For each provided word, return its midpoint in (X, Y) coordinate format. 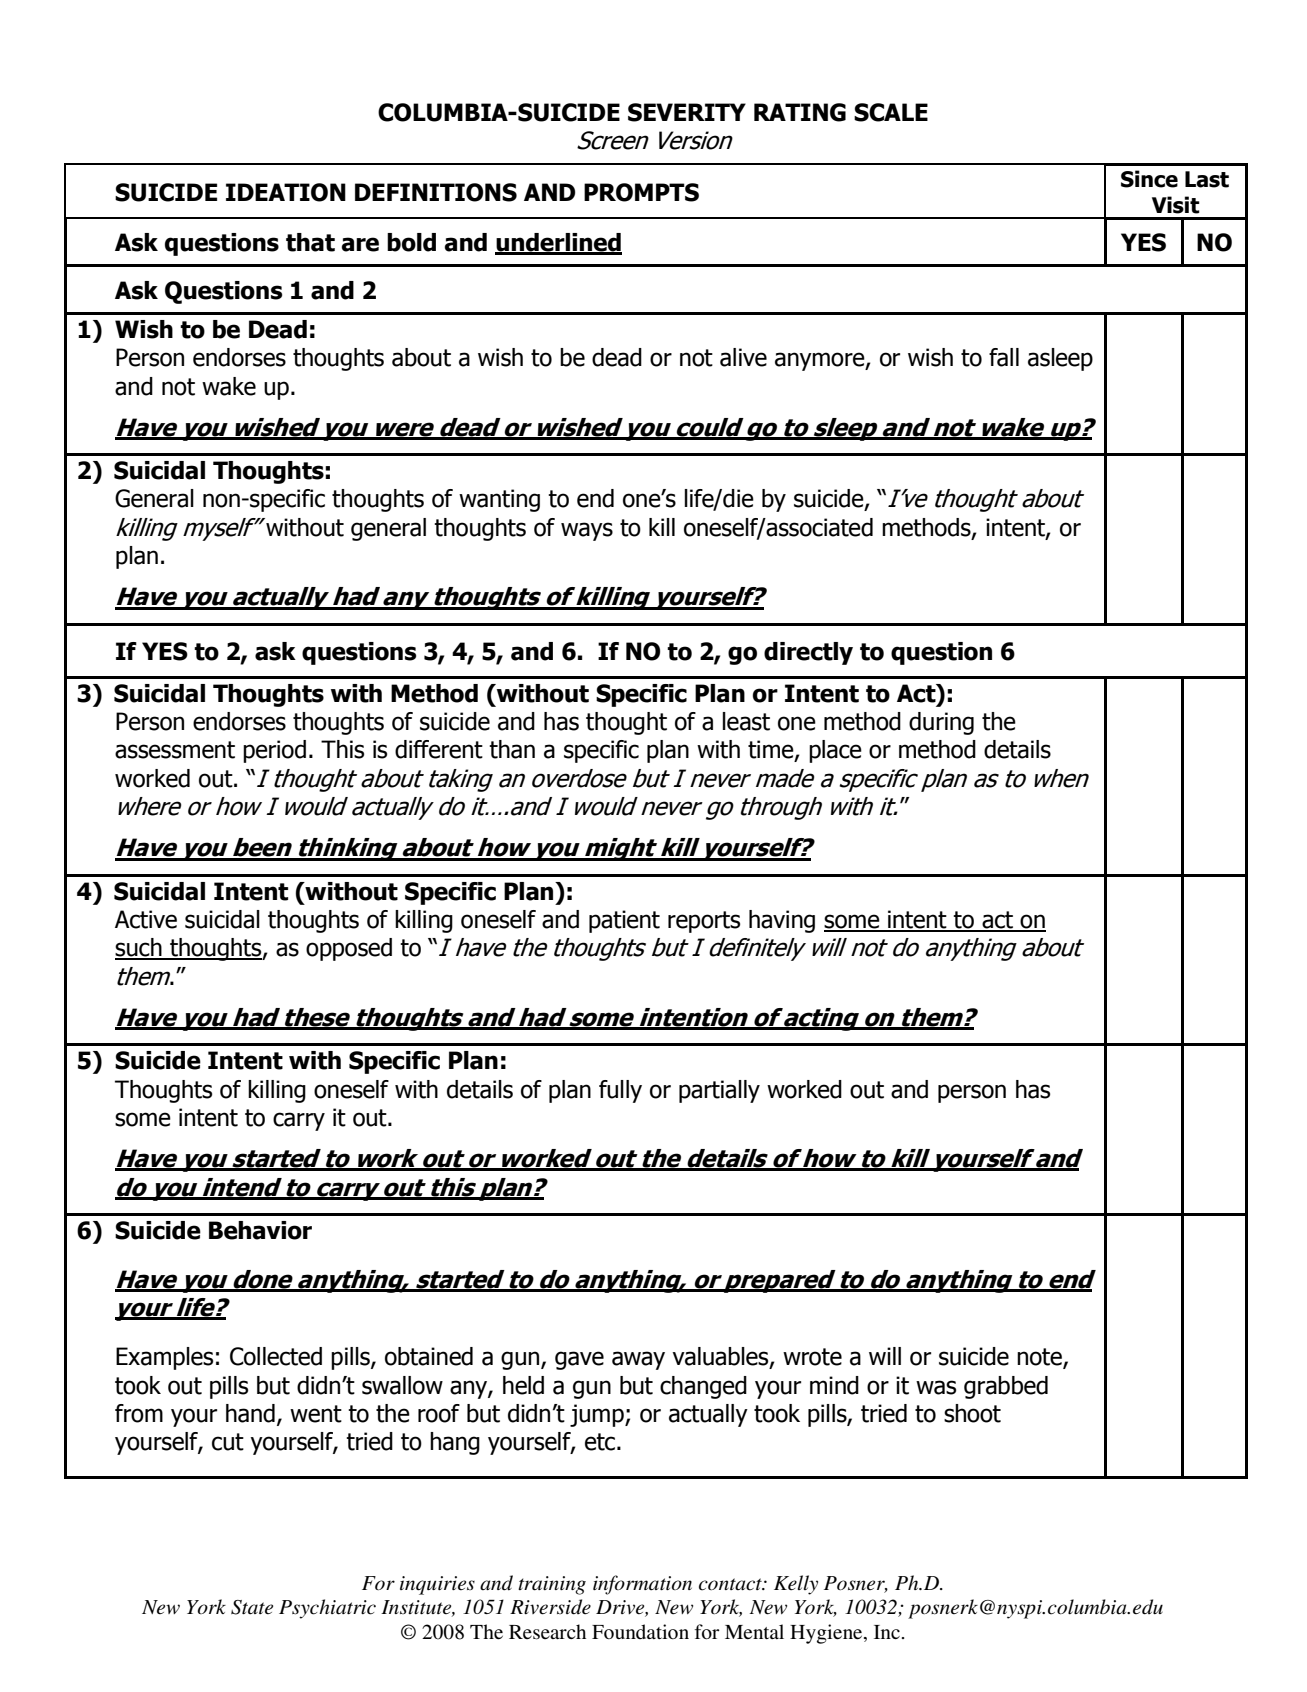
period (274, 751)
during (941, 723)
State (252, 1607)
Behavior (260, 1230)
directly (808, 653)
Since (1149, 179)
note (1040, 1358)
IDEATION (286, 192)
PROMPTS (641, 192)
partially (719, 1091)
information (642, 1585)
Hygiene (827, 1634)
